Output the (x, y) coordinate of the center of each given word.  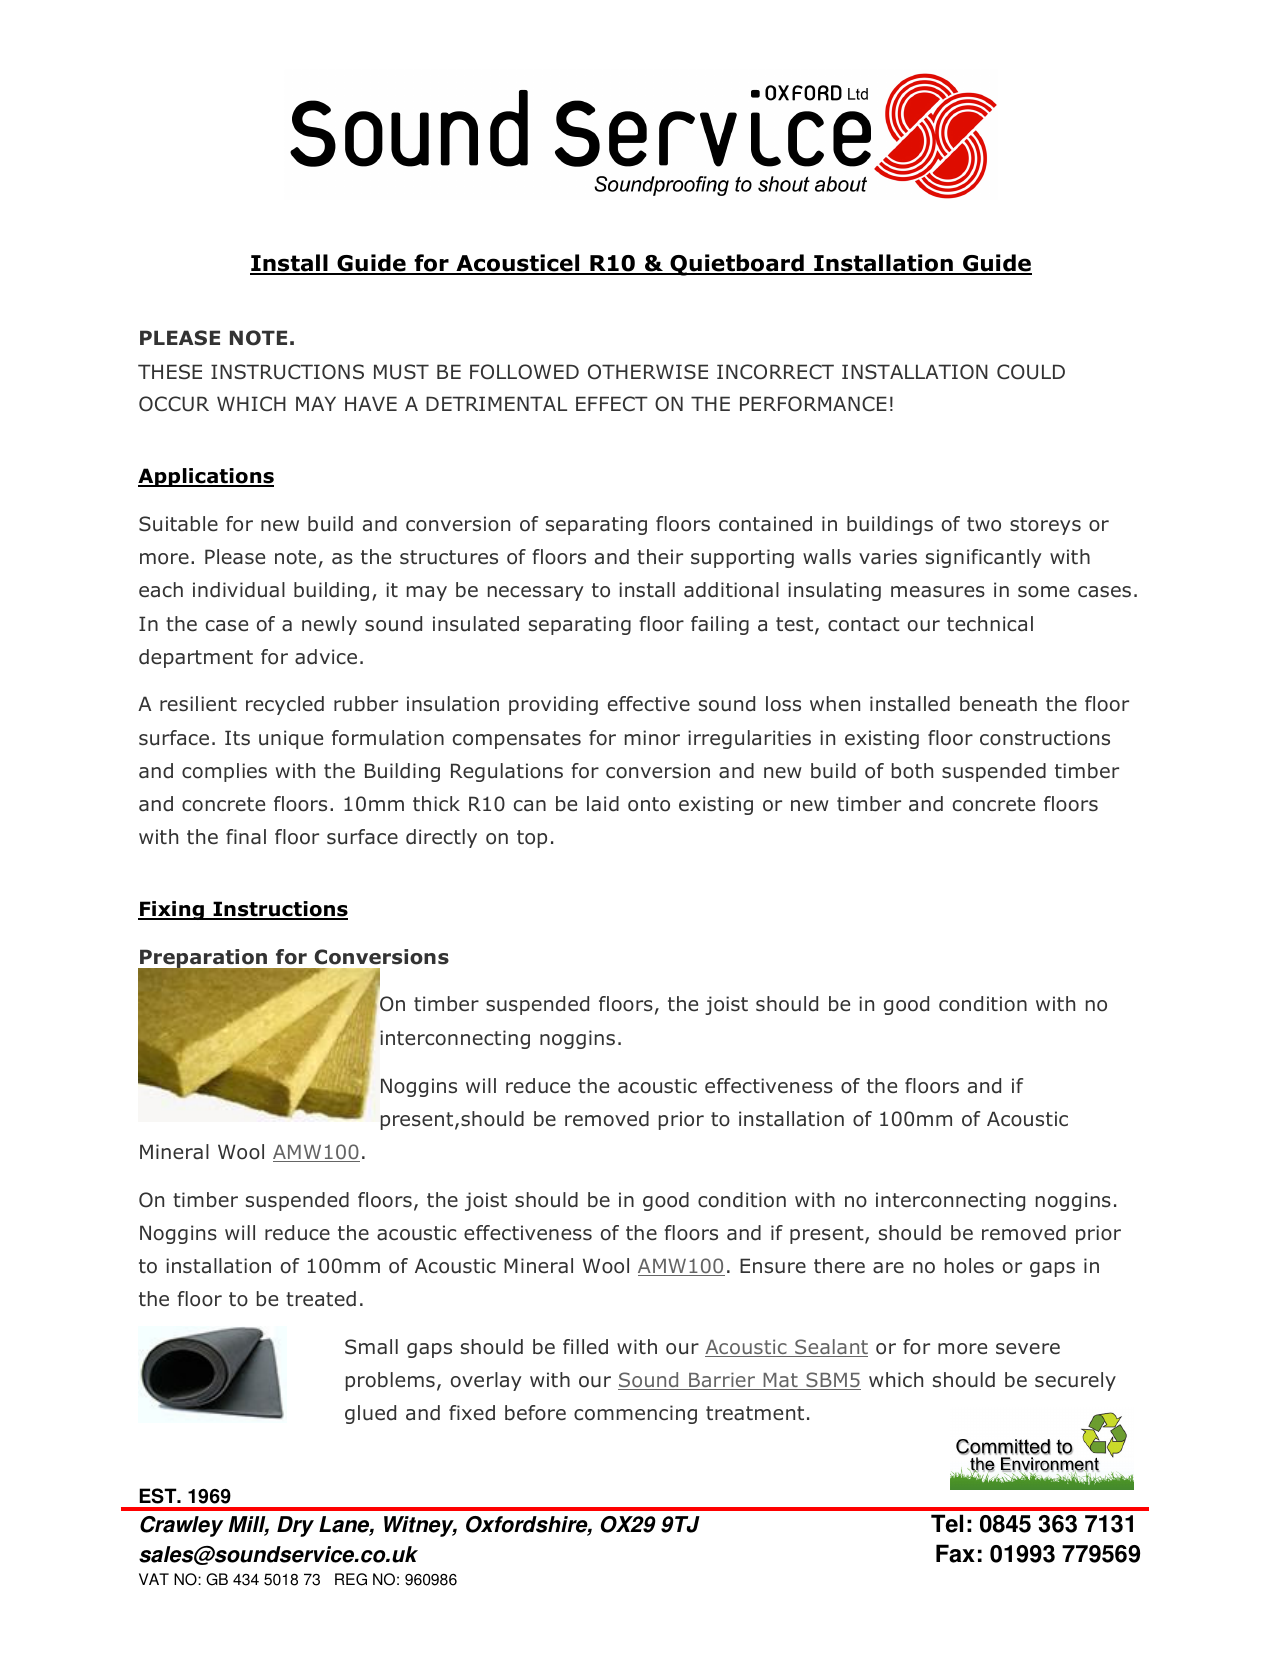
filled (585, 1347)
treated (321, 1299)
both (912, 771)
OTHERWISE (648, 372)
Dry (295, 1526)
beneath (998, 704)
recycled (285, 705)
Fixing (172, 910)
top (532, 839)
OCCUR (174, 404)
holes (969, 1266)
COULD (1031, 372)
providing (553, 705)
